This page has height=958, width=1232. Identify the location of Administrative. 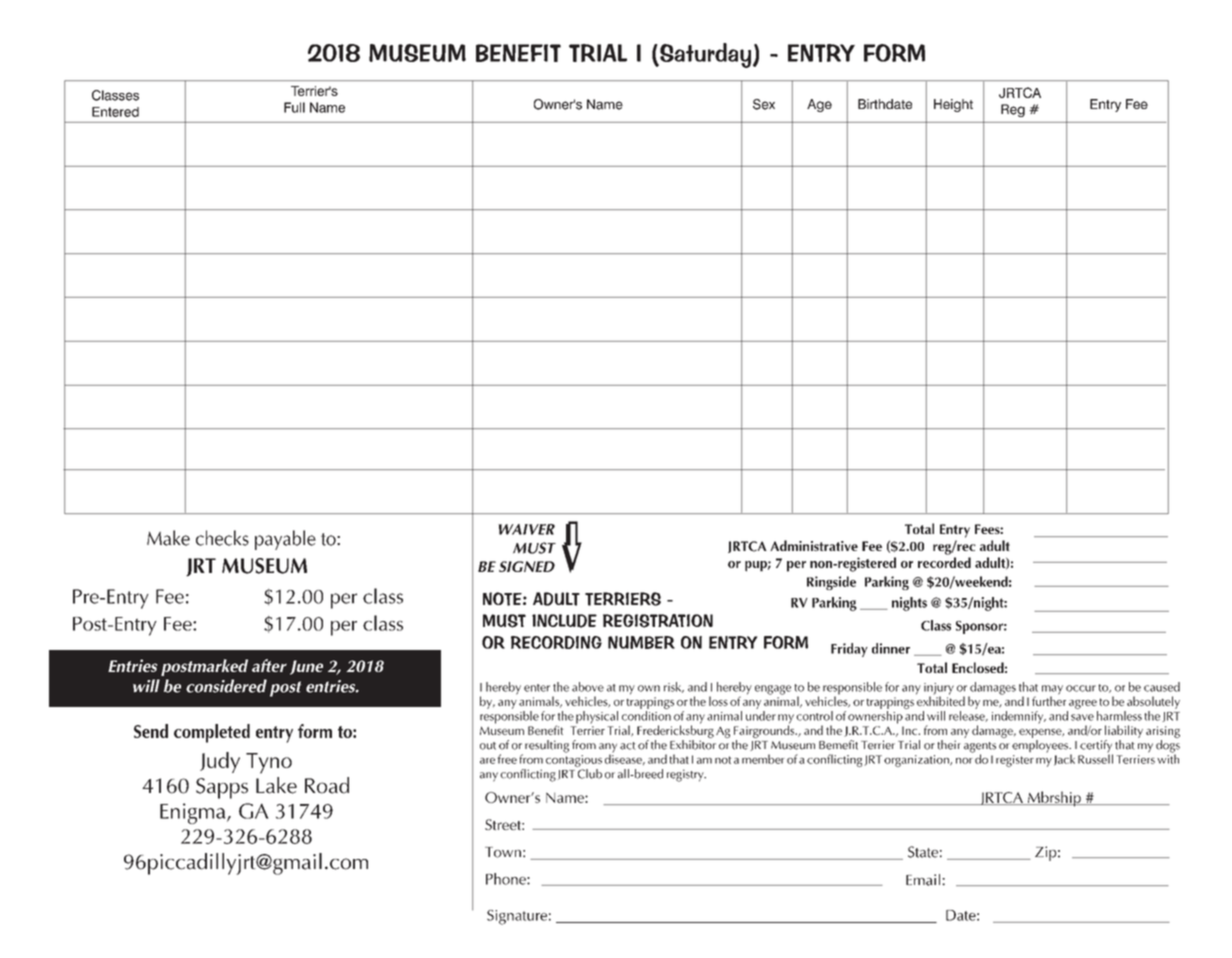
(814, 545).
